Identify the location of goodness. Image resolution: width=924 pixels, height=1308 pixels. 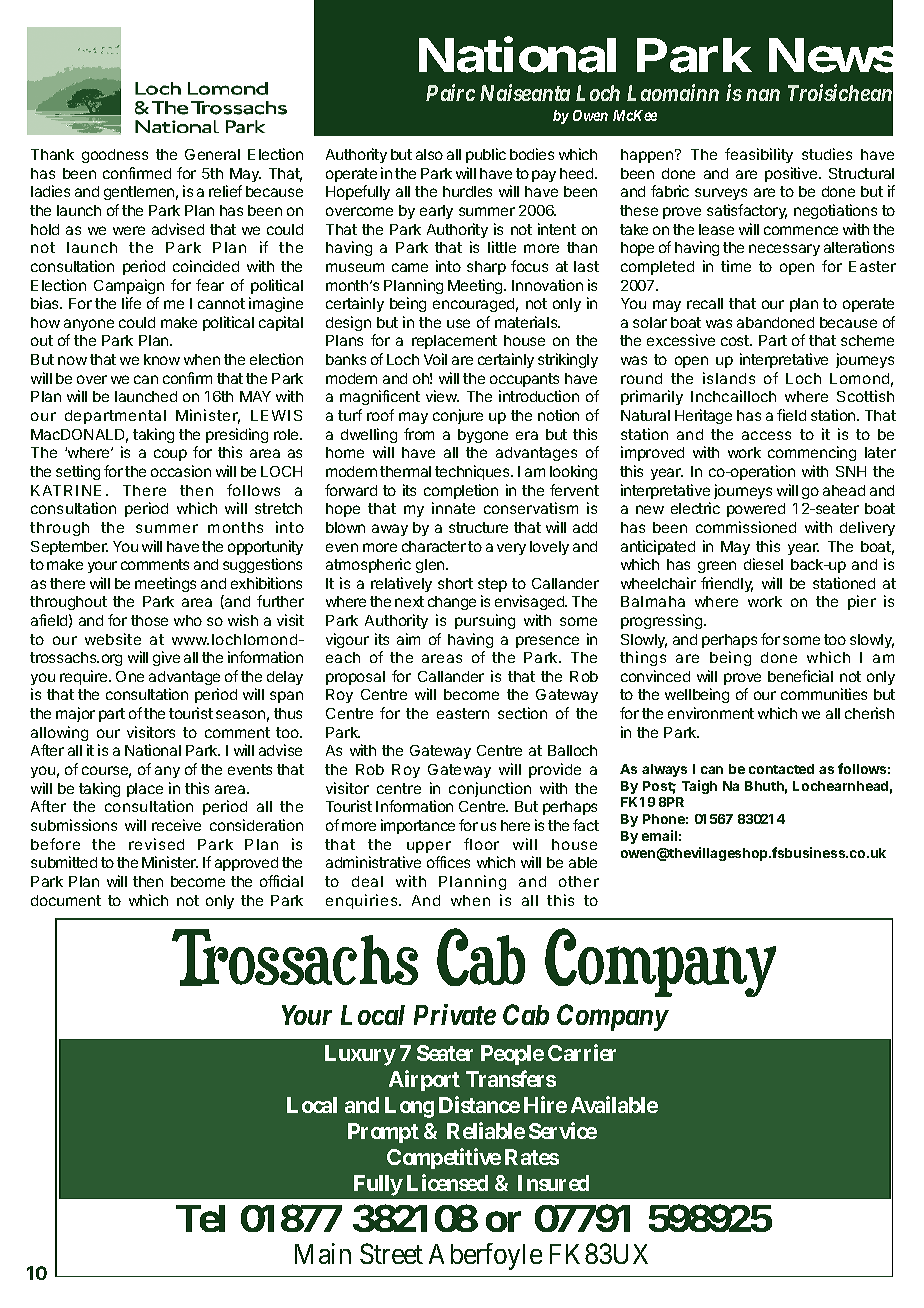
(115, 156).
